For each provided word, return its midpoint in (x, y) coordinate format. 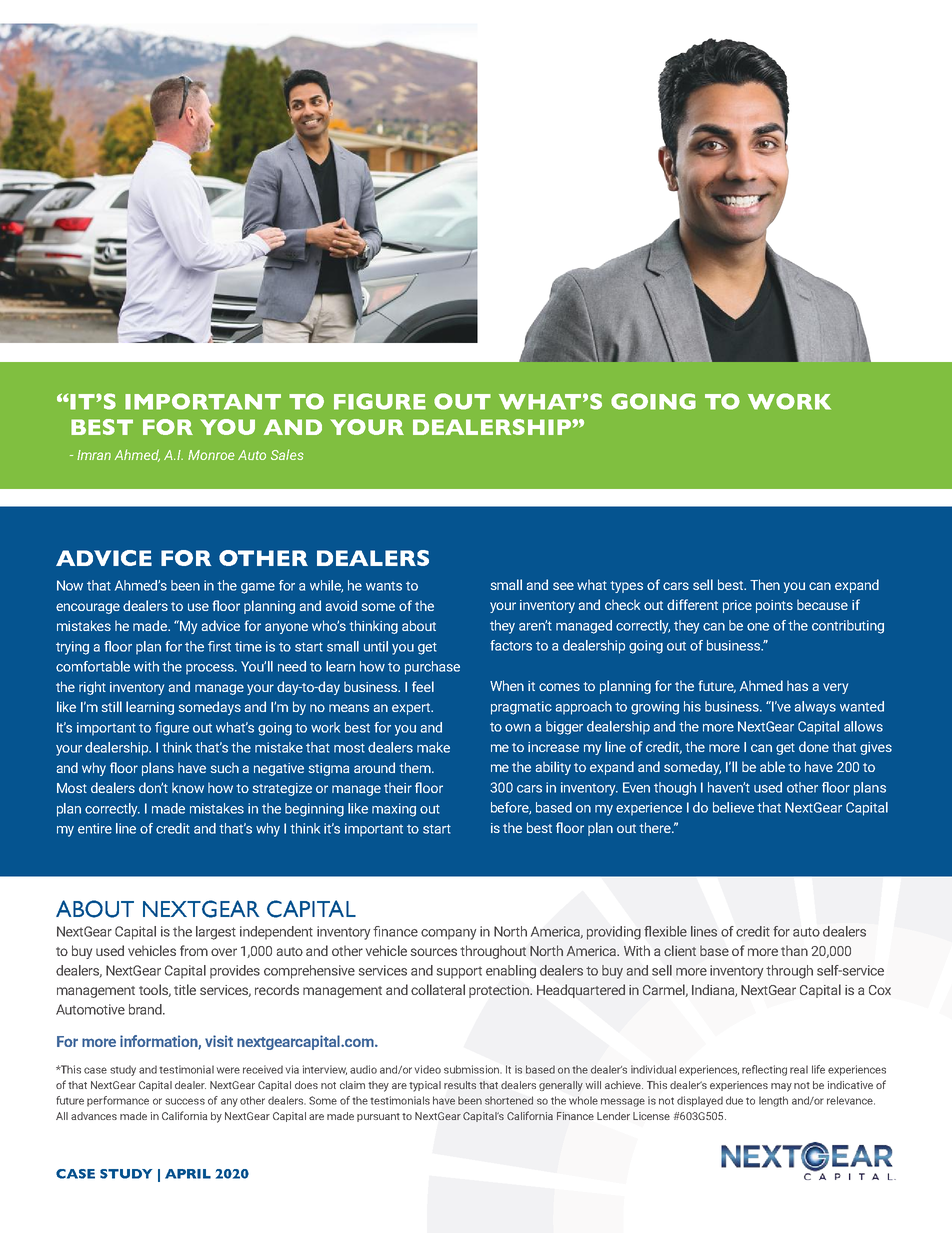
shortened (509, 1100)
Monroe (211, 455)
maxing (394, 810)
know (188, 787)
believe (733, 807)
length (773, 1101)
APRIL (188, 1174)
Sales (287, 454)
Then (765, 584)
